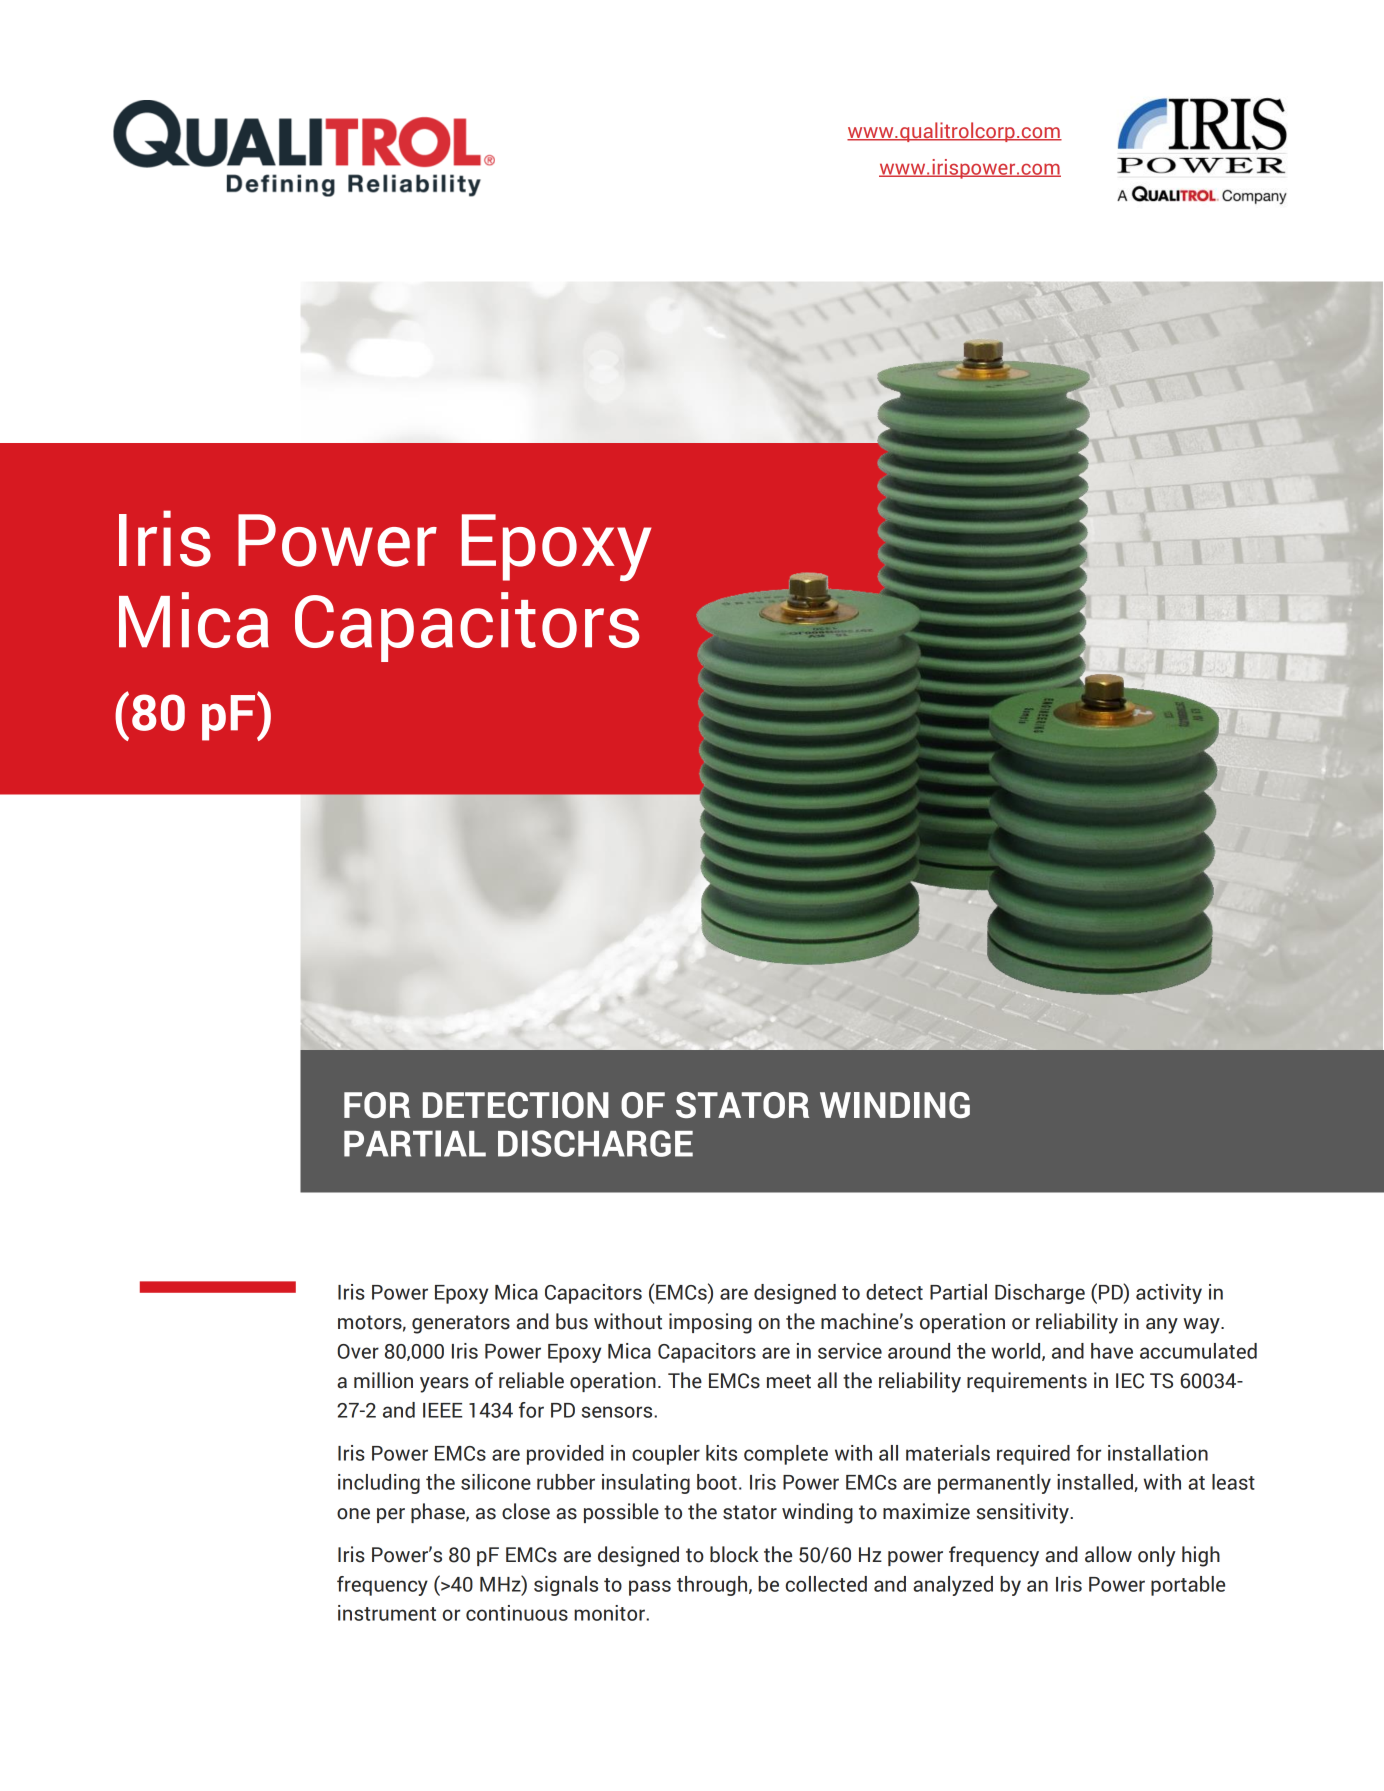 This image has width=1384, height=1791. Describe the element at coordinates (565, 1455) in the image. I see `provided` at that location.
